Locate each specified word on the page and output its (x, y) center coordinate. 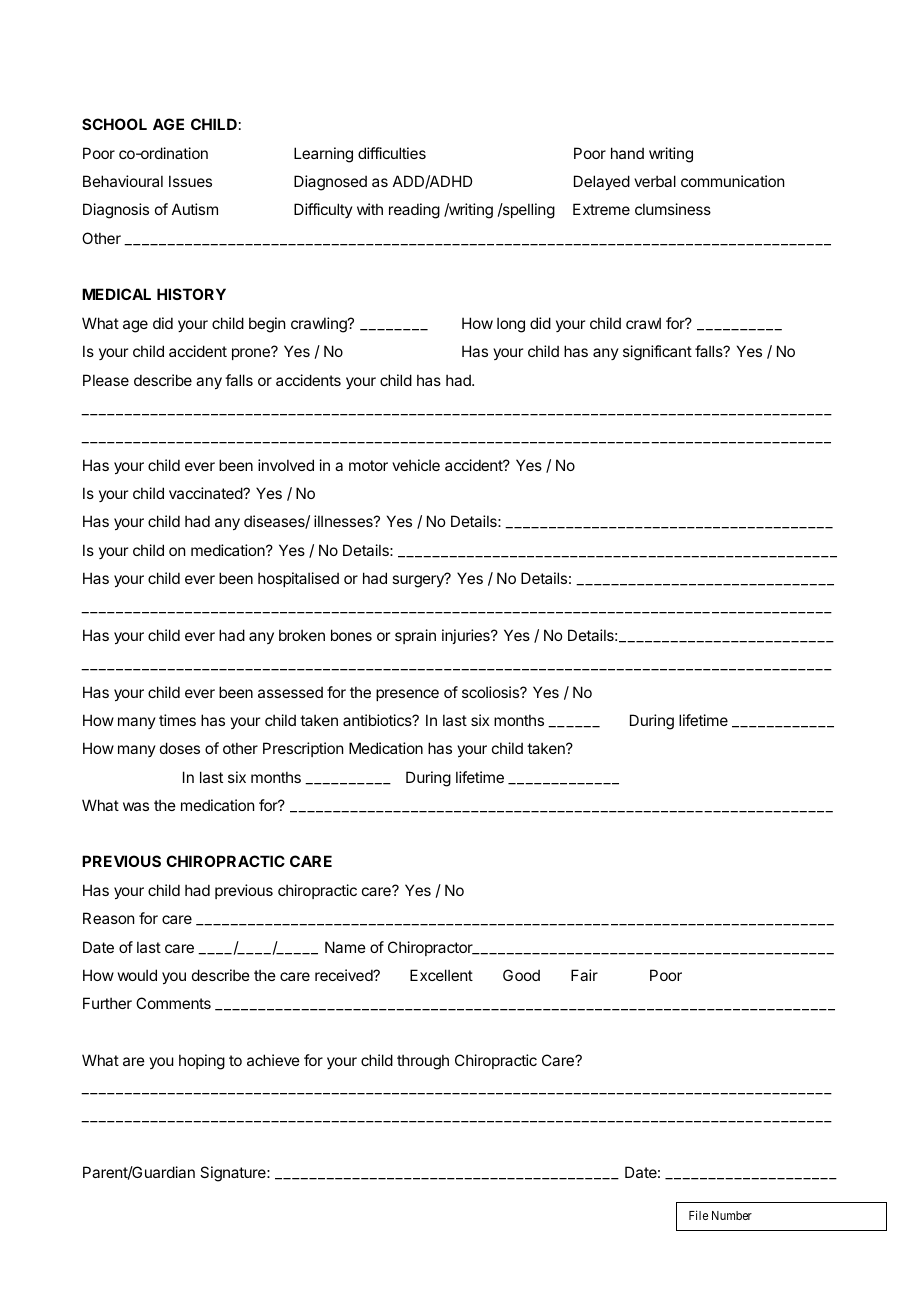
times (177, 720)
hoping (202, 1062)
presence (407, 695)
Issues (190, 181)
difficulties (392, 153)
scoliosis (491, 692)
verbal (655, 181)
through (423, 1062)
